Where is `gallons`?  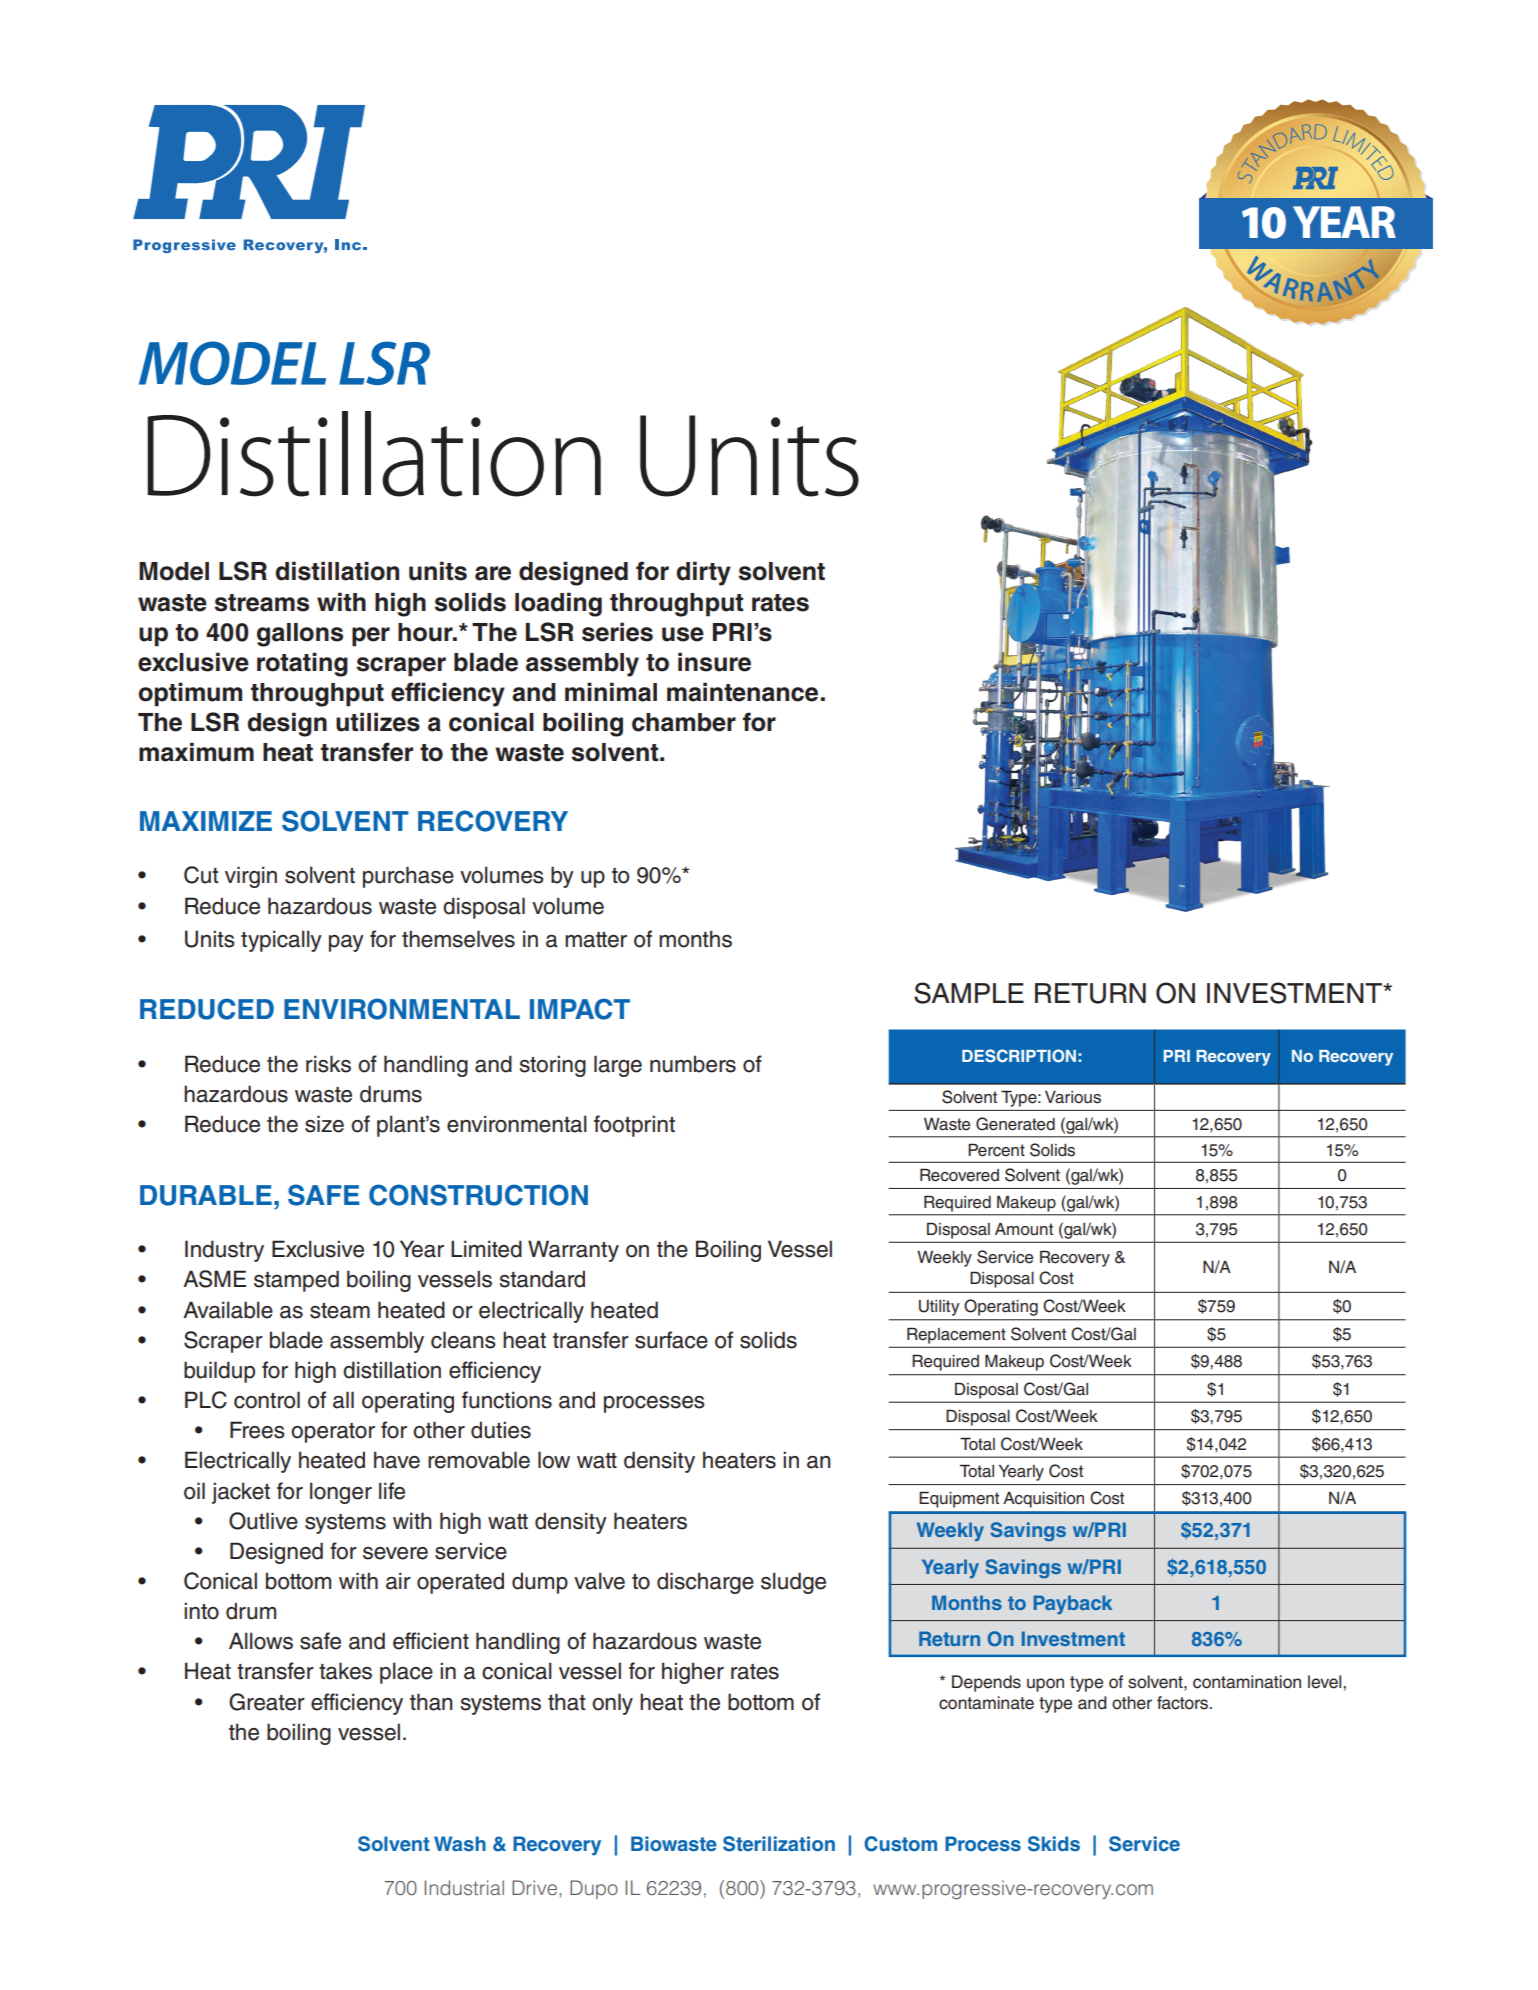
gallons is located at coordinates (300, 635).
